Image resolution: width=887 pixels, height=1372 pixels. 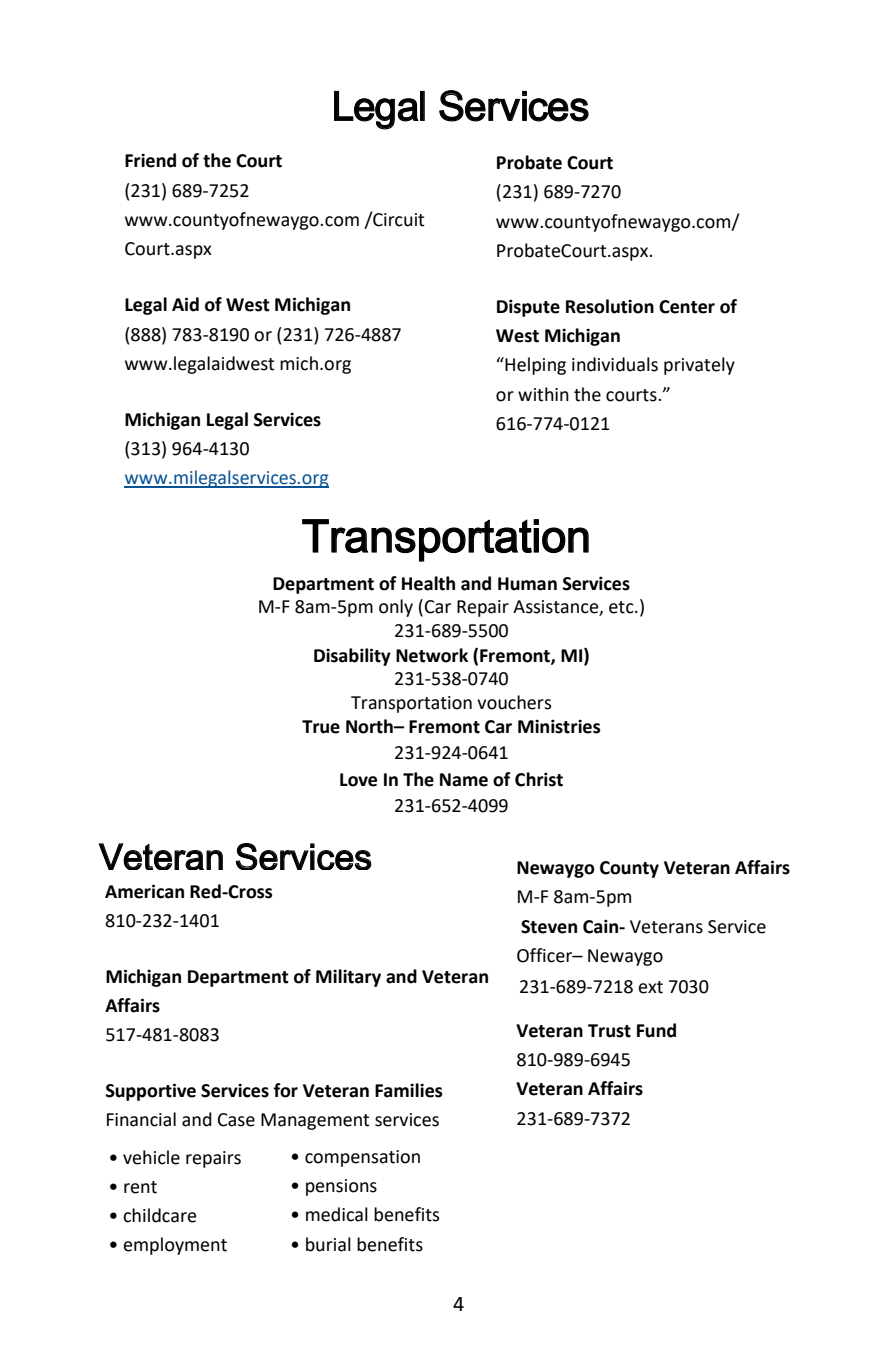 What do you see at coordinates (609, 1031) in the screenshot?
I see `Trust` at bounding box center [609, 1031].
